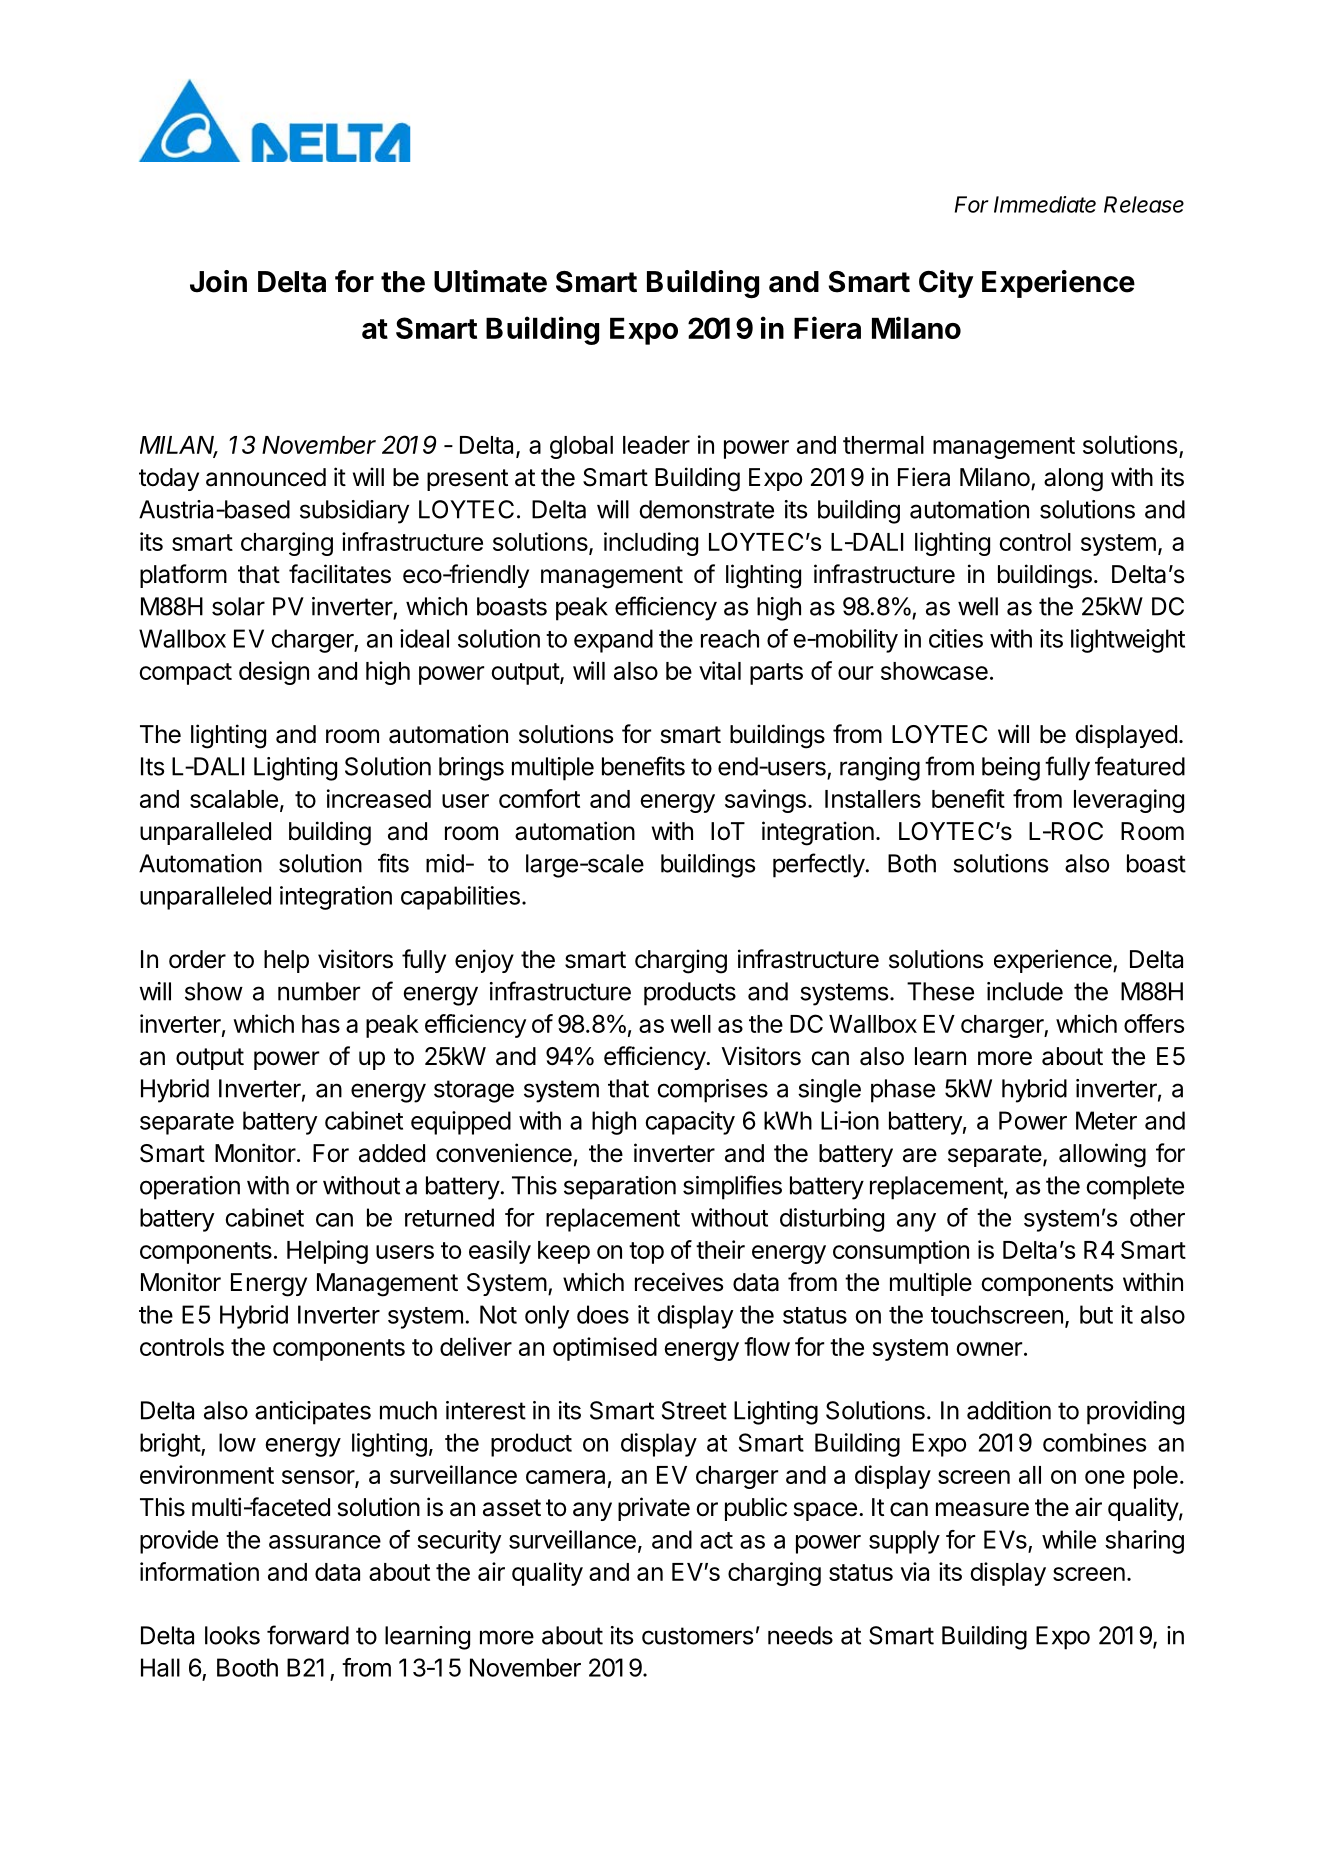 Image resolution: width=1323 pixels, height=1870 pixels. What do you see at coordinates (765, 801) in the screenshot?
I see `savings` at bounding box center [765, 801].
